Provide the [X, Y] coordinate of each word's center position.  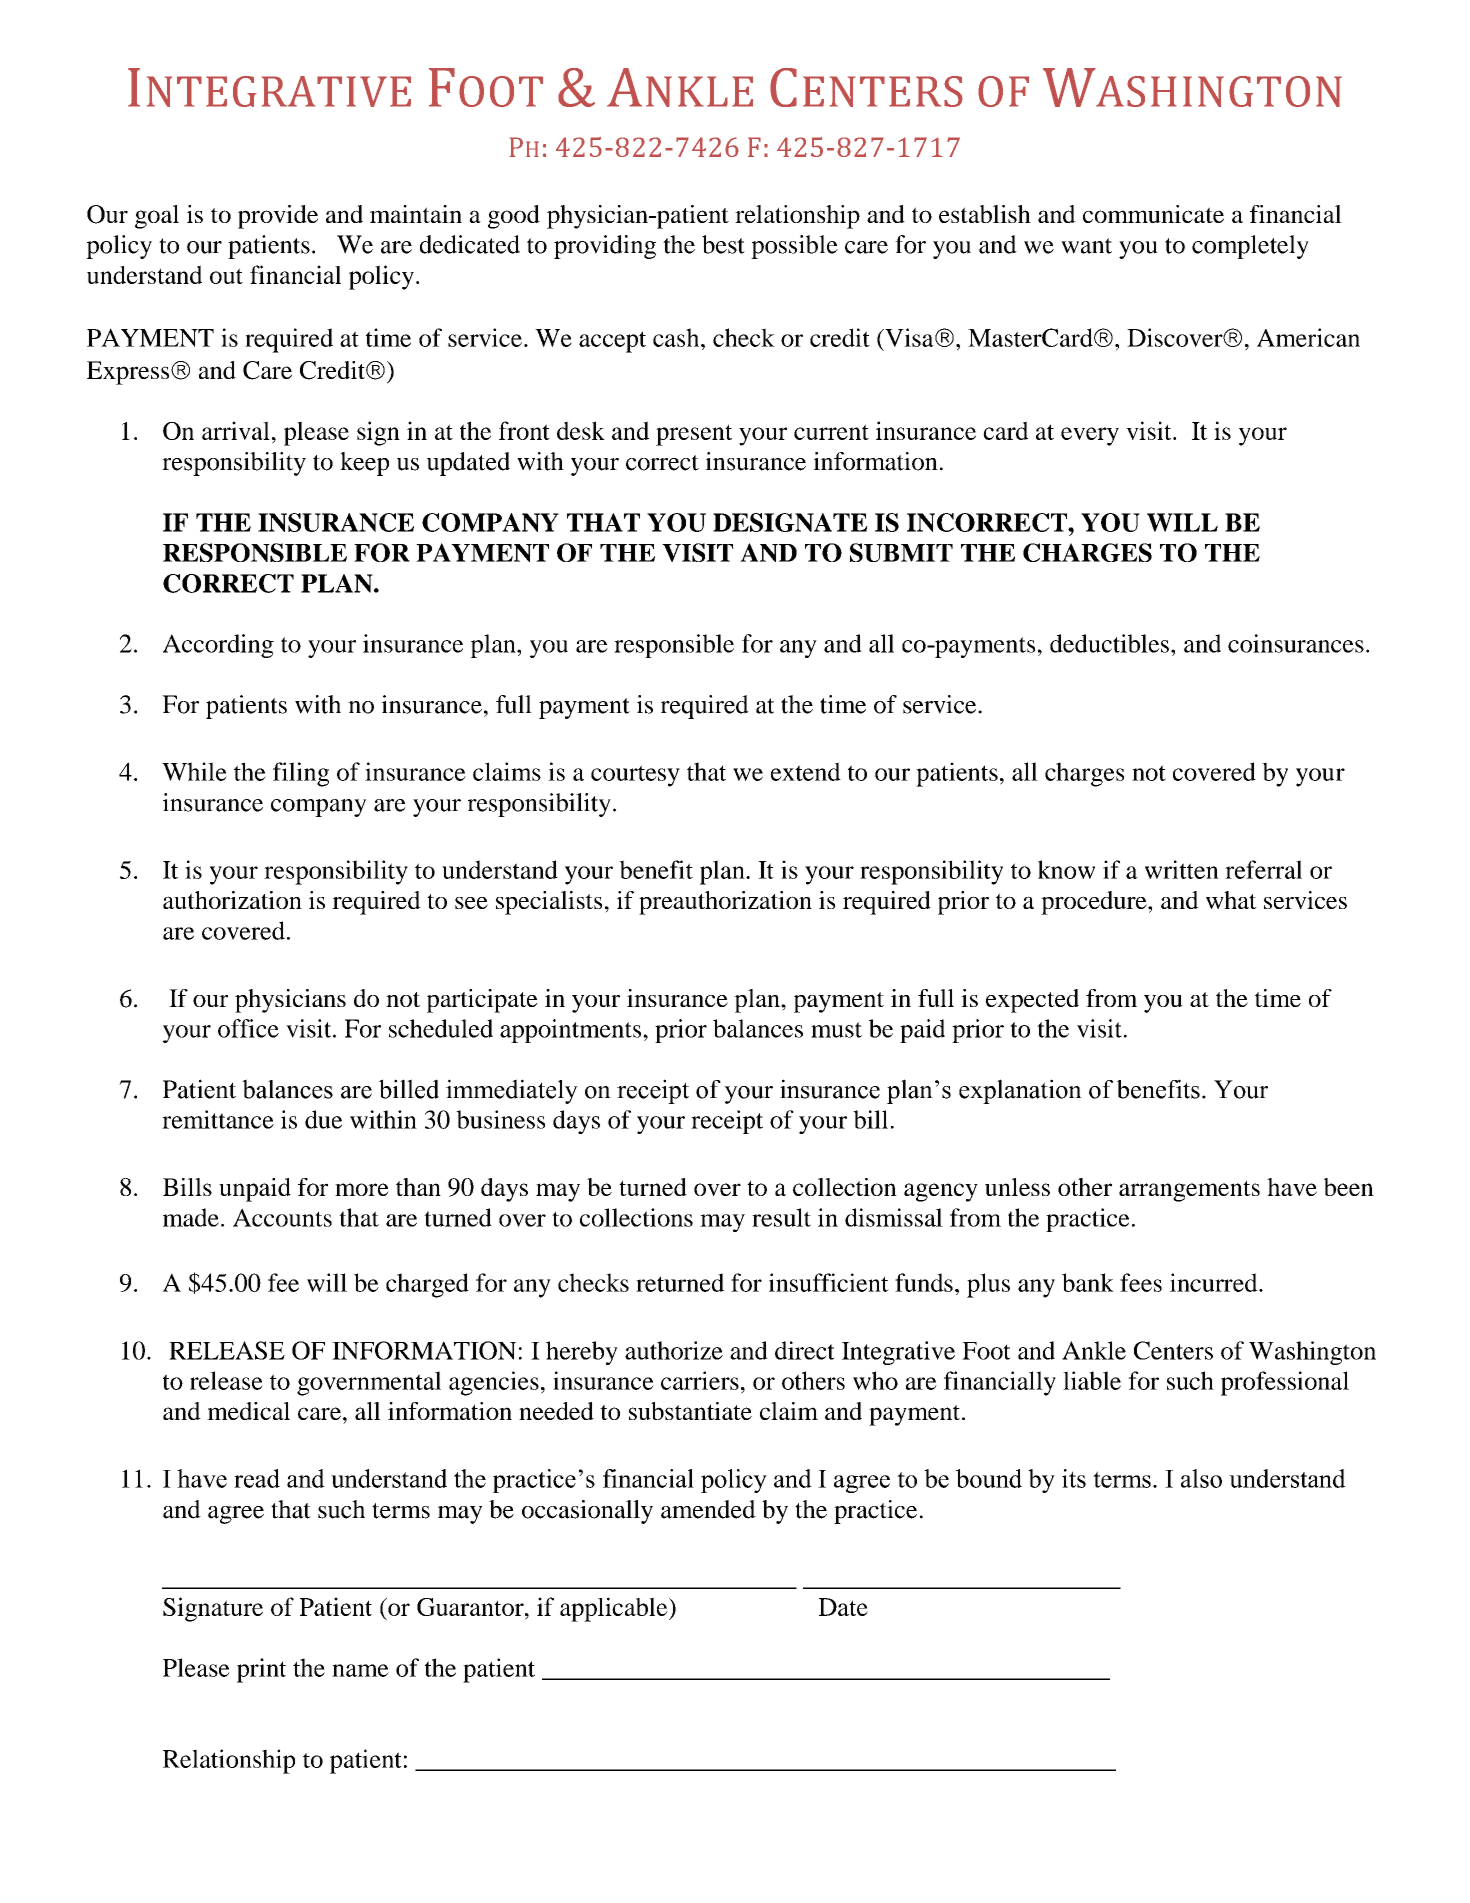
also [1201, 1478]
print [261, 1670]
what [1231, 900]
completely [1250, 247]
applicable [615, 1609]
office [248, 1028]
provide [278, 217]
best [723, 244]
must [836, 1030]
